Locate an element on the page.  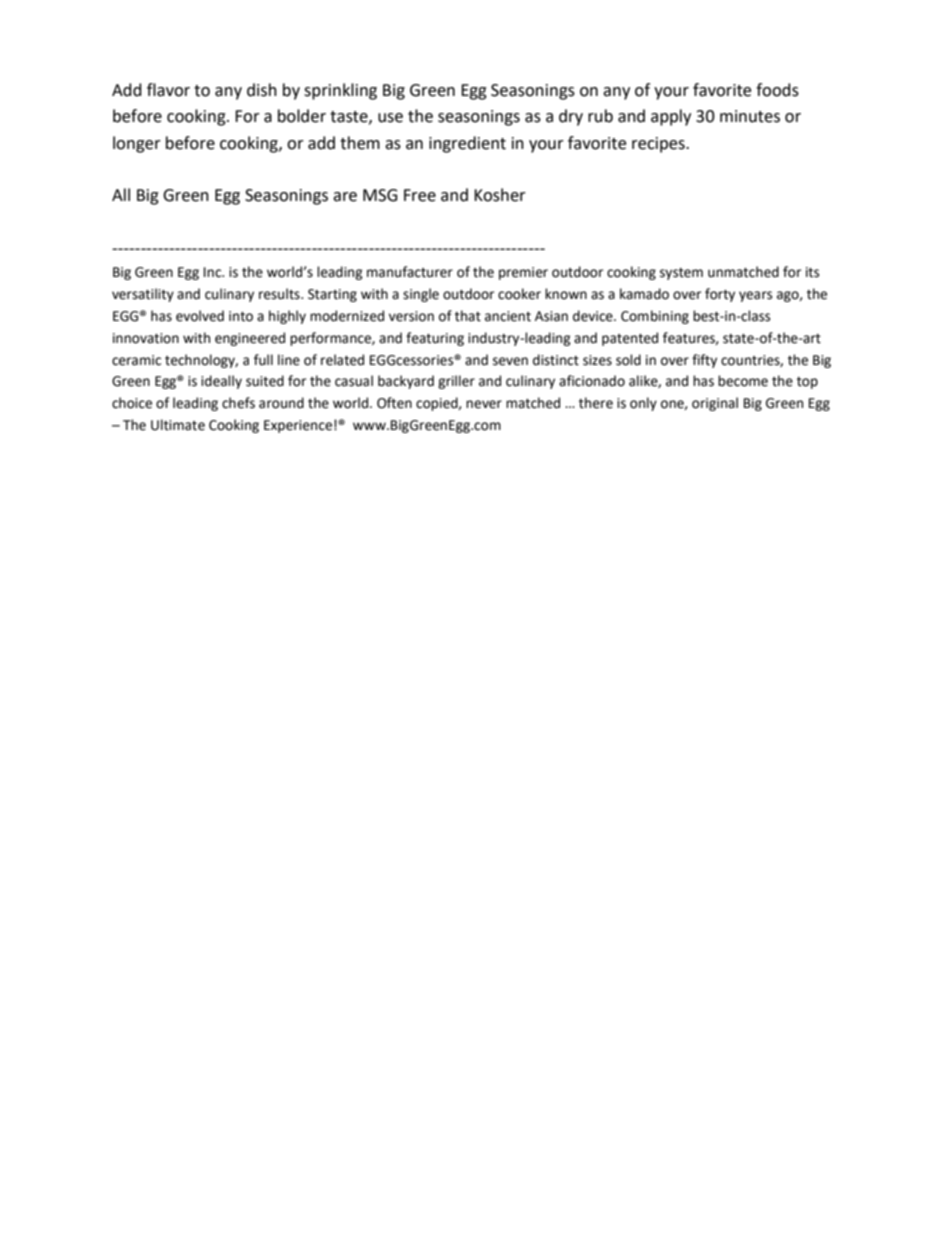
years is located at coordinates (755, 296).
